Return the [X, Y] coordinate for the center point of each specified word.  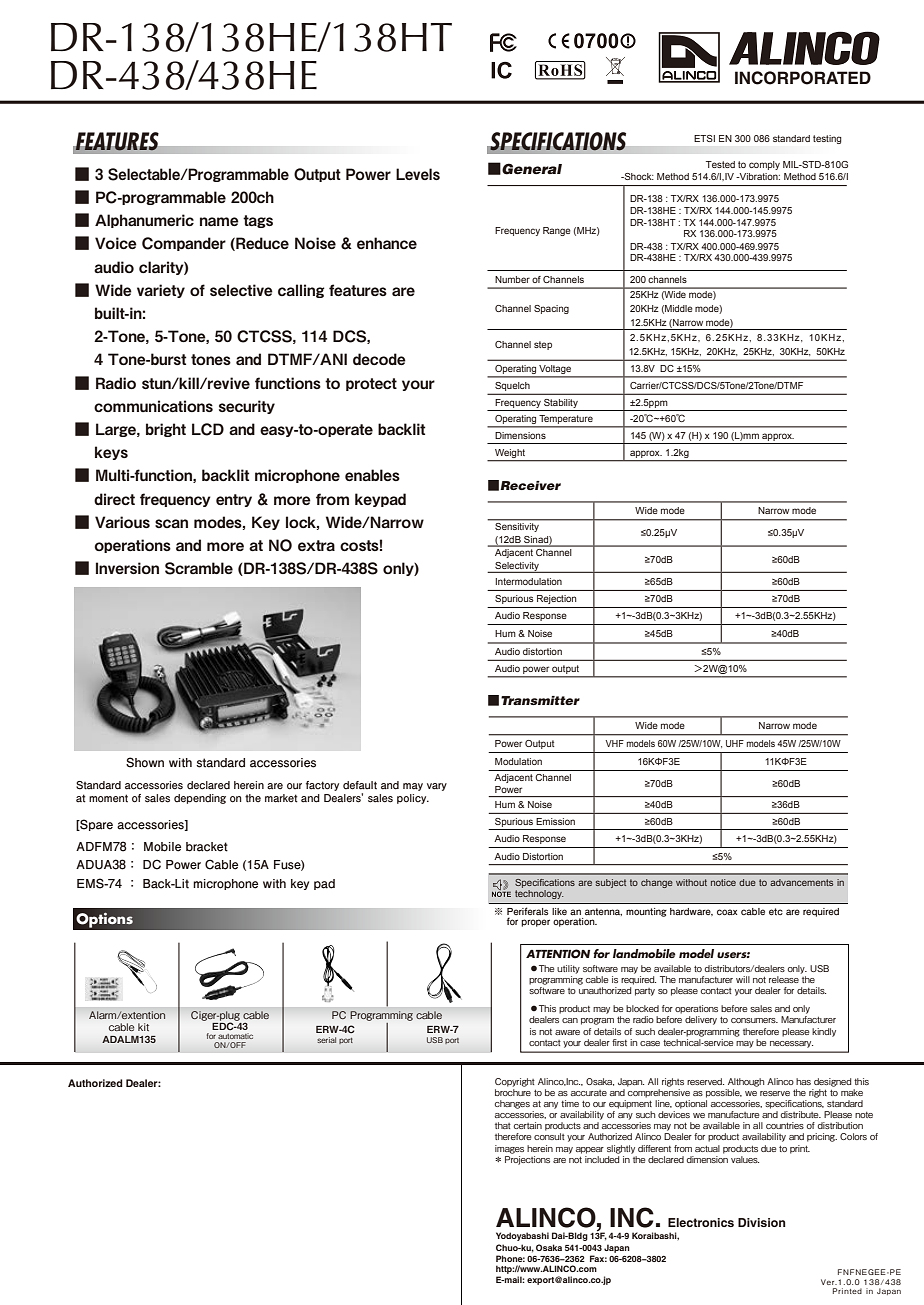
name [219, 221]
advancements [801, 882]
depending [200, 799]
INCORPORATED [803, 78]
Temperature [566, 421]
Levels [418, 174]
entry [234, 500]
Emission [555, 821]
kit [143, 1027]
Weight [510, 453]
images [509, 1149]
